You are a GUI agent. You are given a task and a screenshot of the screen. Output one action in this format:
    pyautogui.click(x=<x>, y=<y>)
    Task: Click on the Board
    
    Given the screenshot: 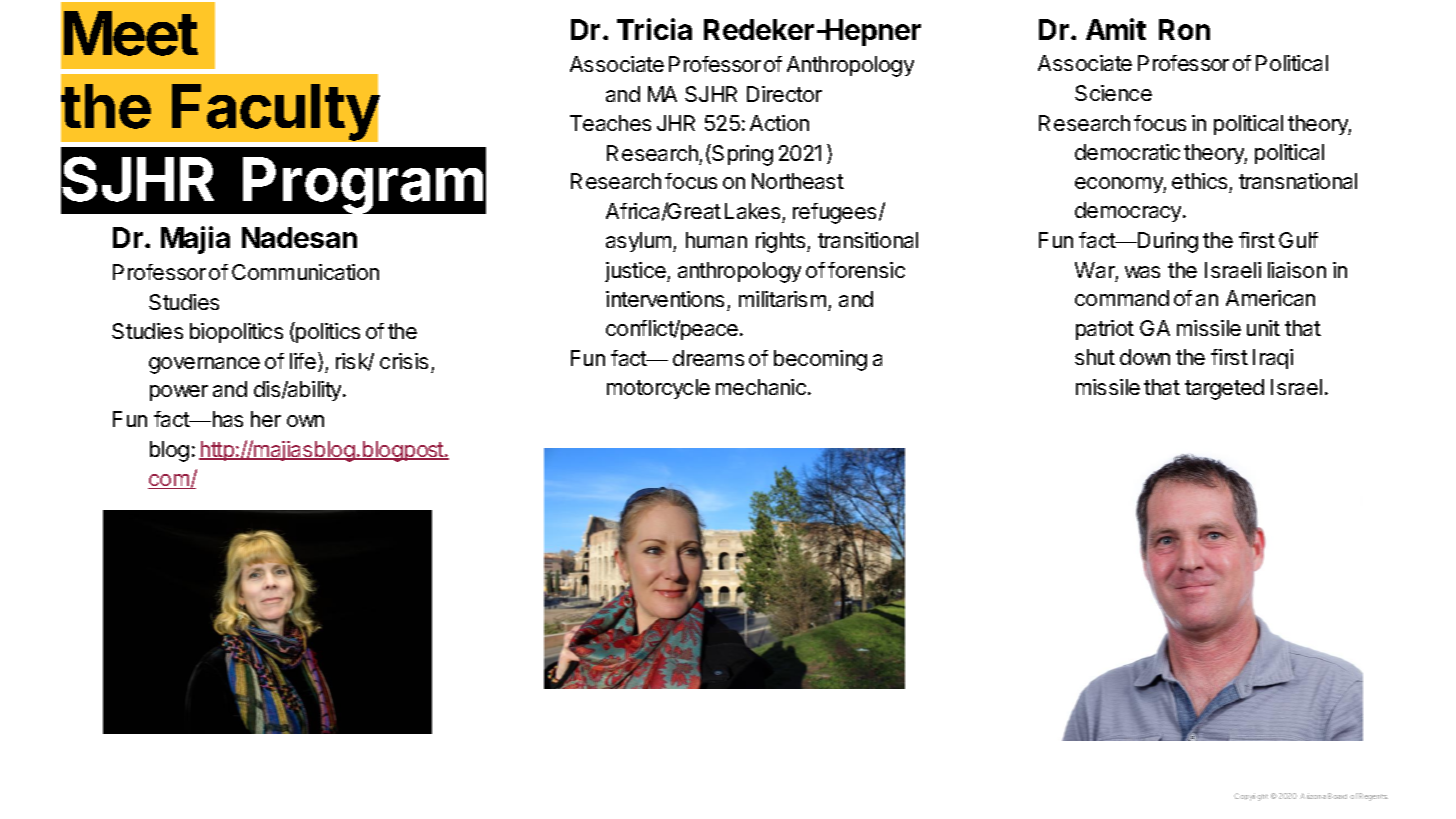 What is the action you would take?
    pyautogui.click(x=1337, y=796)
